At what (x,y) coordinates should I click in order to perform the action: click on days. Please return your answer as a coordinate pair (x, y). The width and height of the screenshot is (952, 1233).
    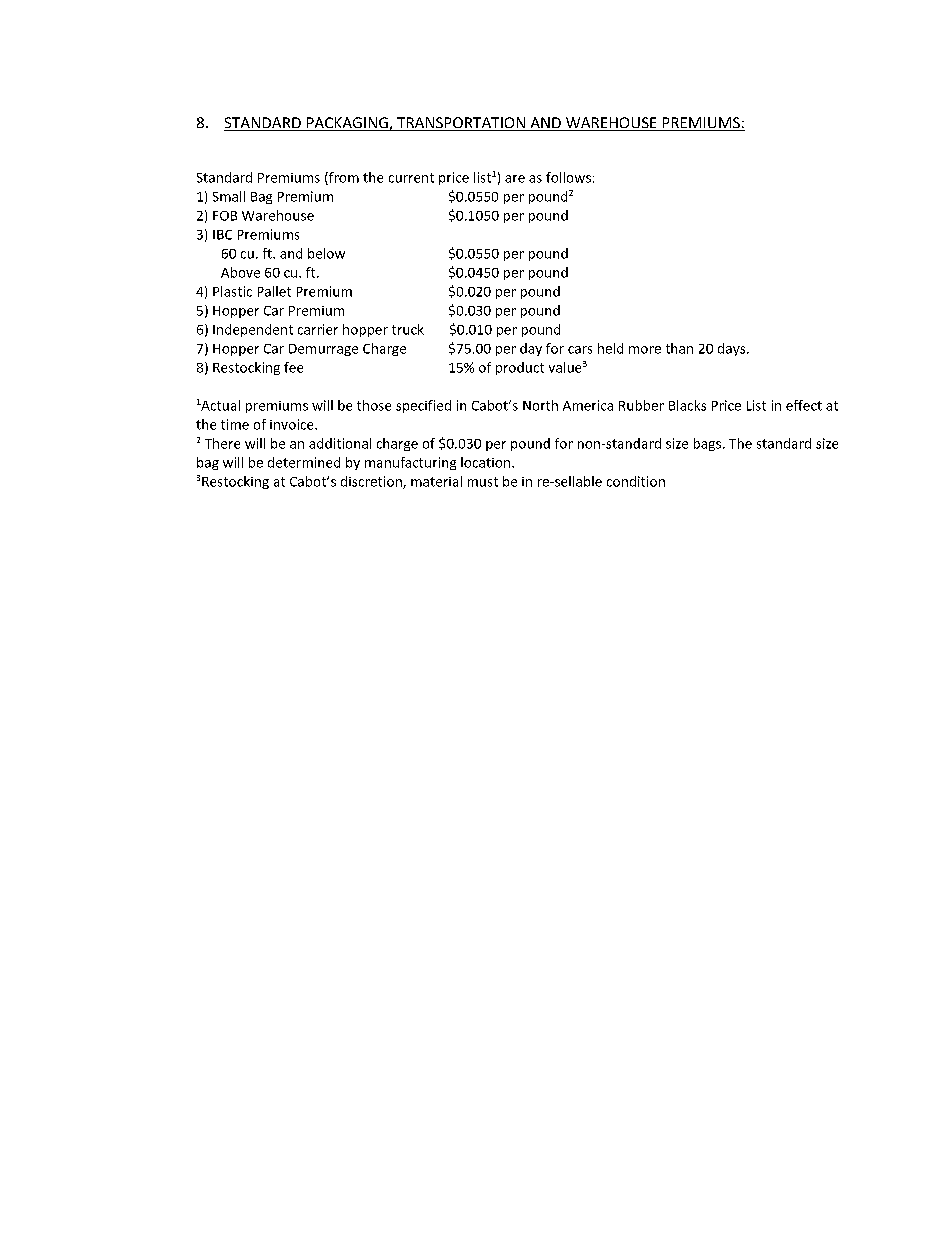
    Looking at the image, I should click on (733, 349).
